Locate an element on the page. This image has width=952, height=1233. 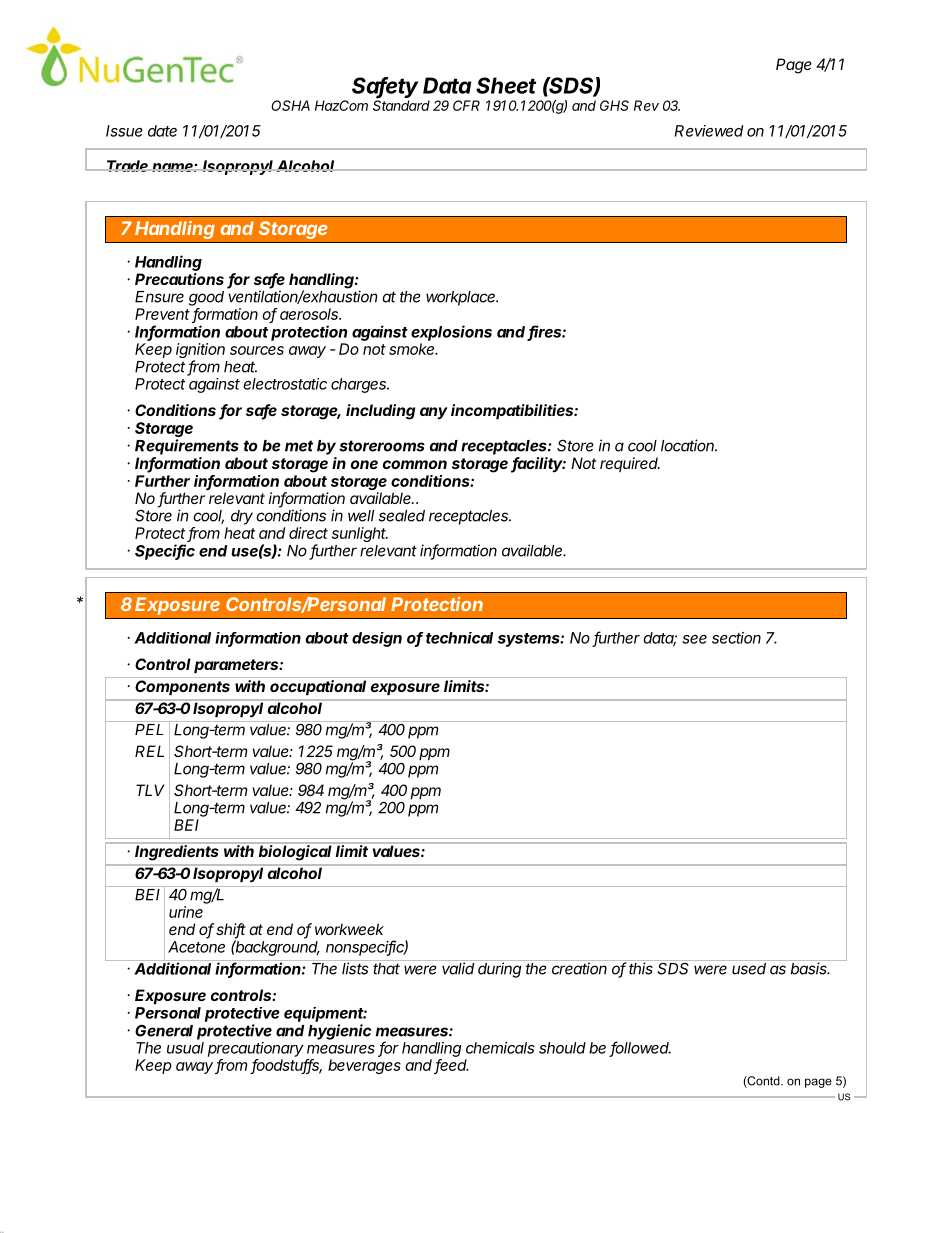
section is located at coordinates (736, 638).
